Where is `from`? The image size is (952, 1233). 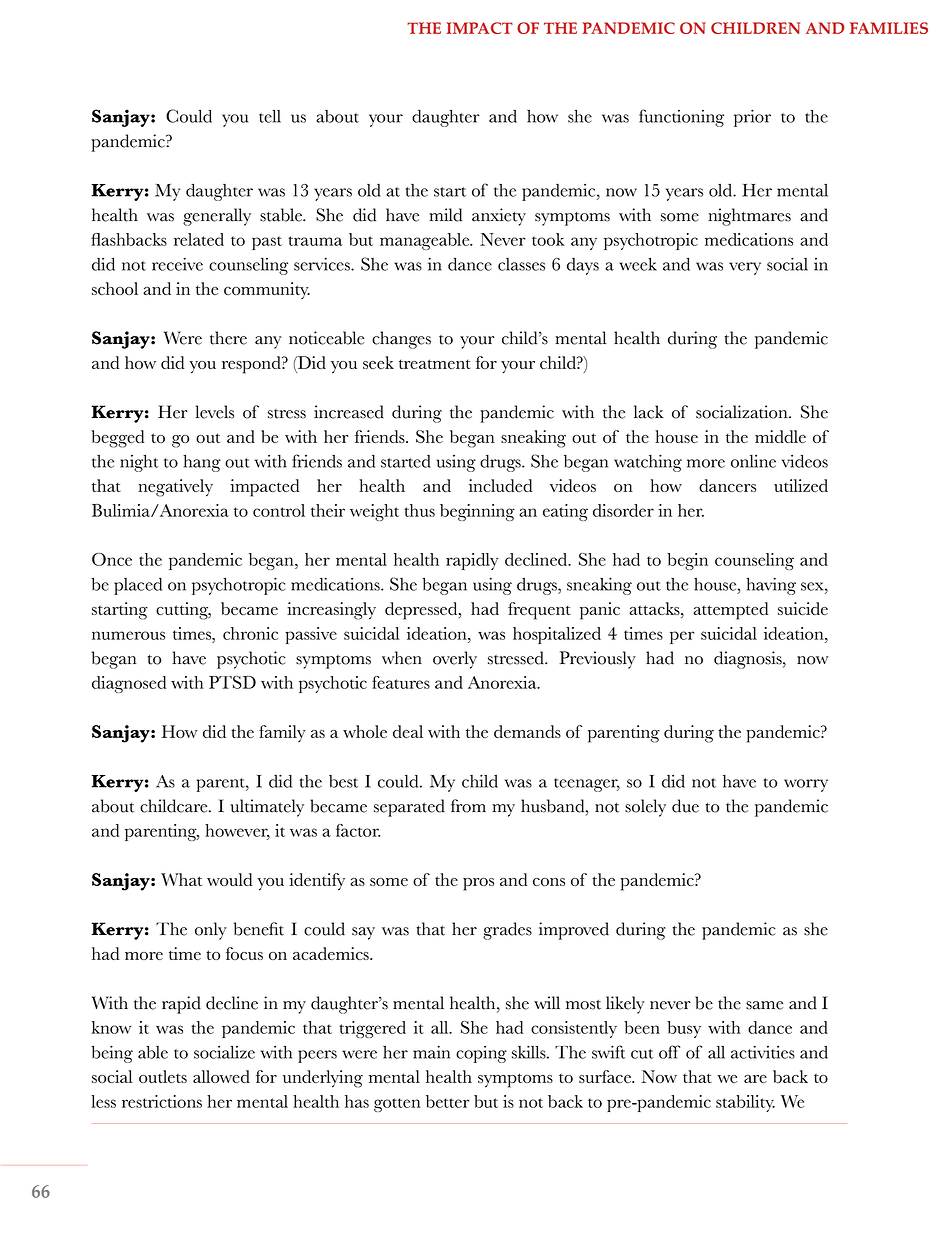
from is located at coordinates (468, 806).
